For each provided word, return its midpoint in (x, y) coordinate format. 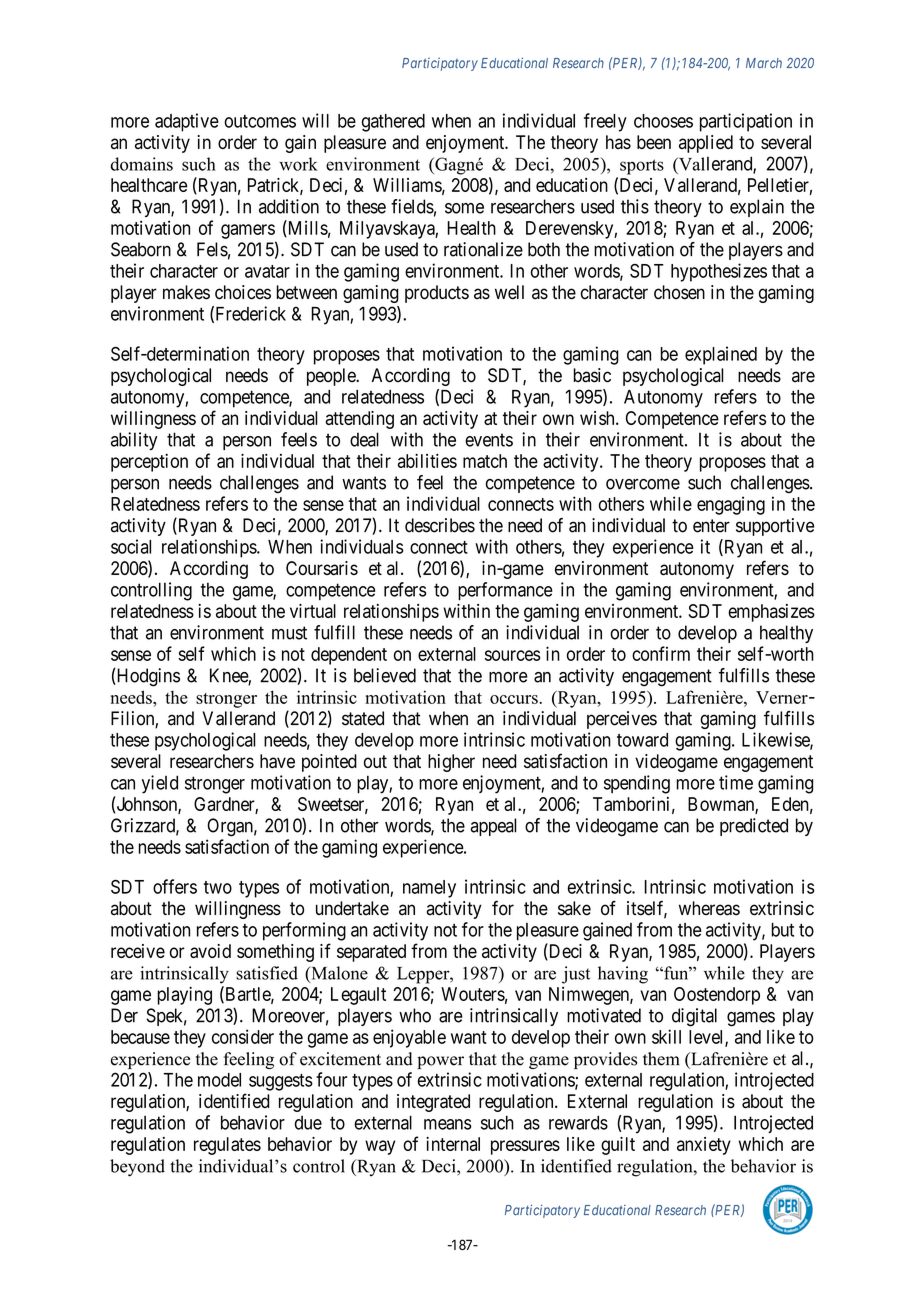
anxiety (704, 1146)
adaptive (187, 122)
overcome (643, 484)
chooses (663, 121)
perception (149, 463)
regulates (227, 1146)
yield (160, 784)
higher (451, 763)
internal (453, 1144)
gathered (393, 123)
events (489, 440)
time (736, 782)
